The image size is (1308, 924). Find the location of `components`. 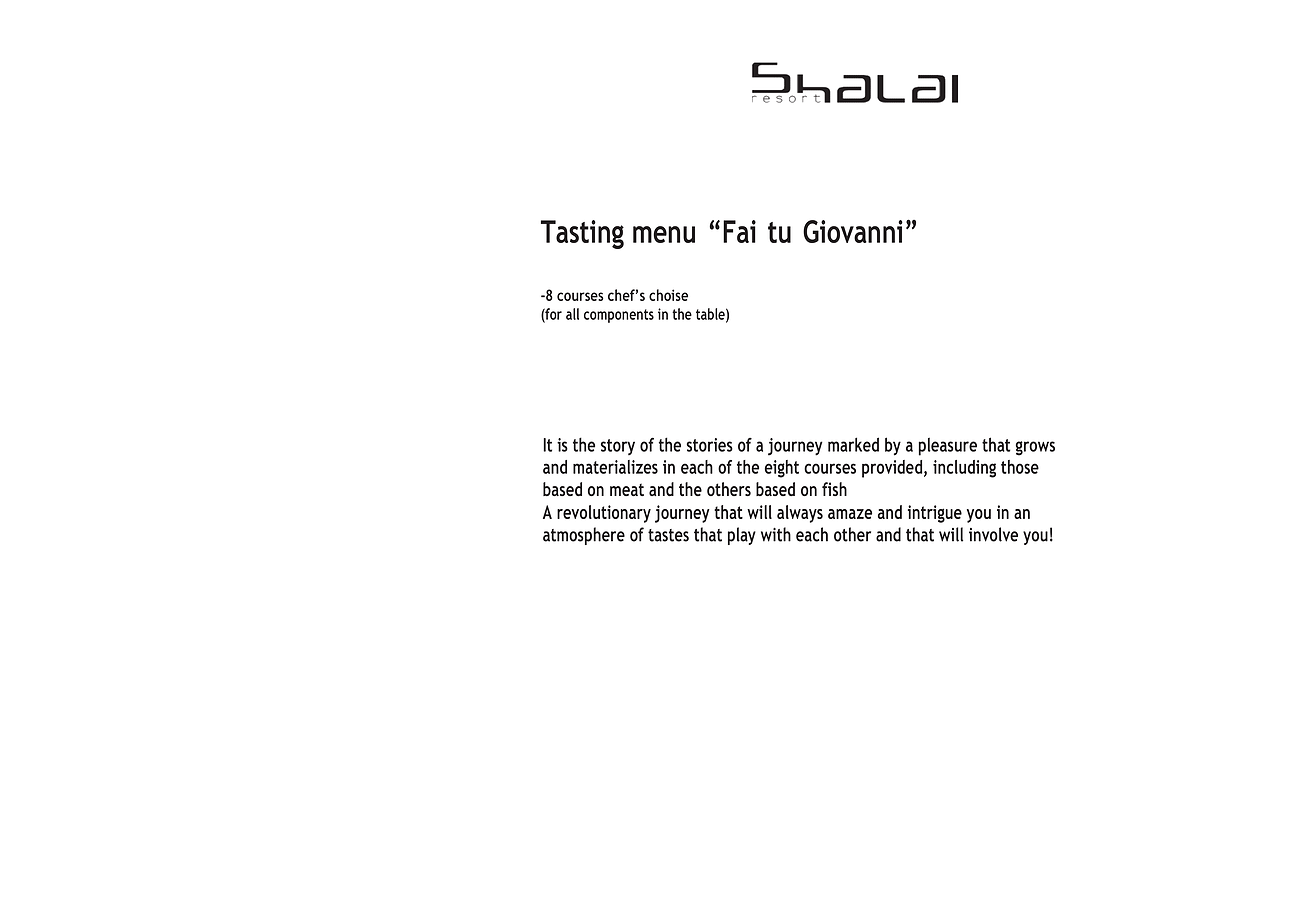

components is located at coordinates (619, 316).
